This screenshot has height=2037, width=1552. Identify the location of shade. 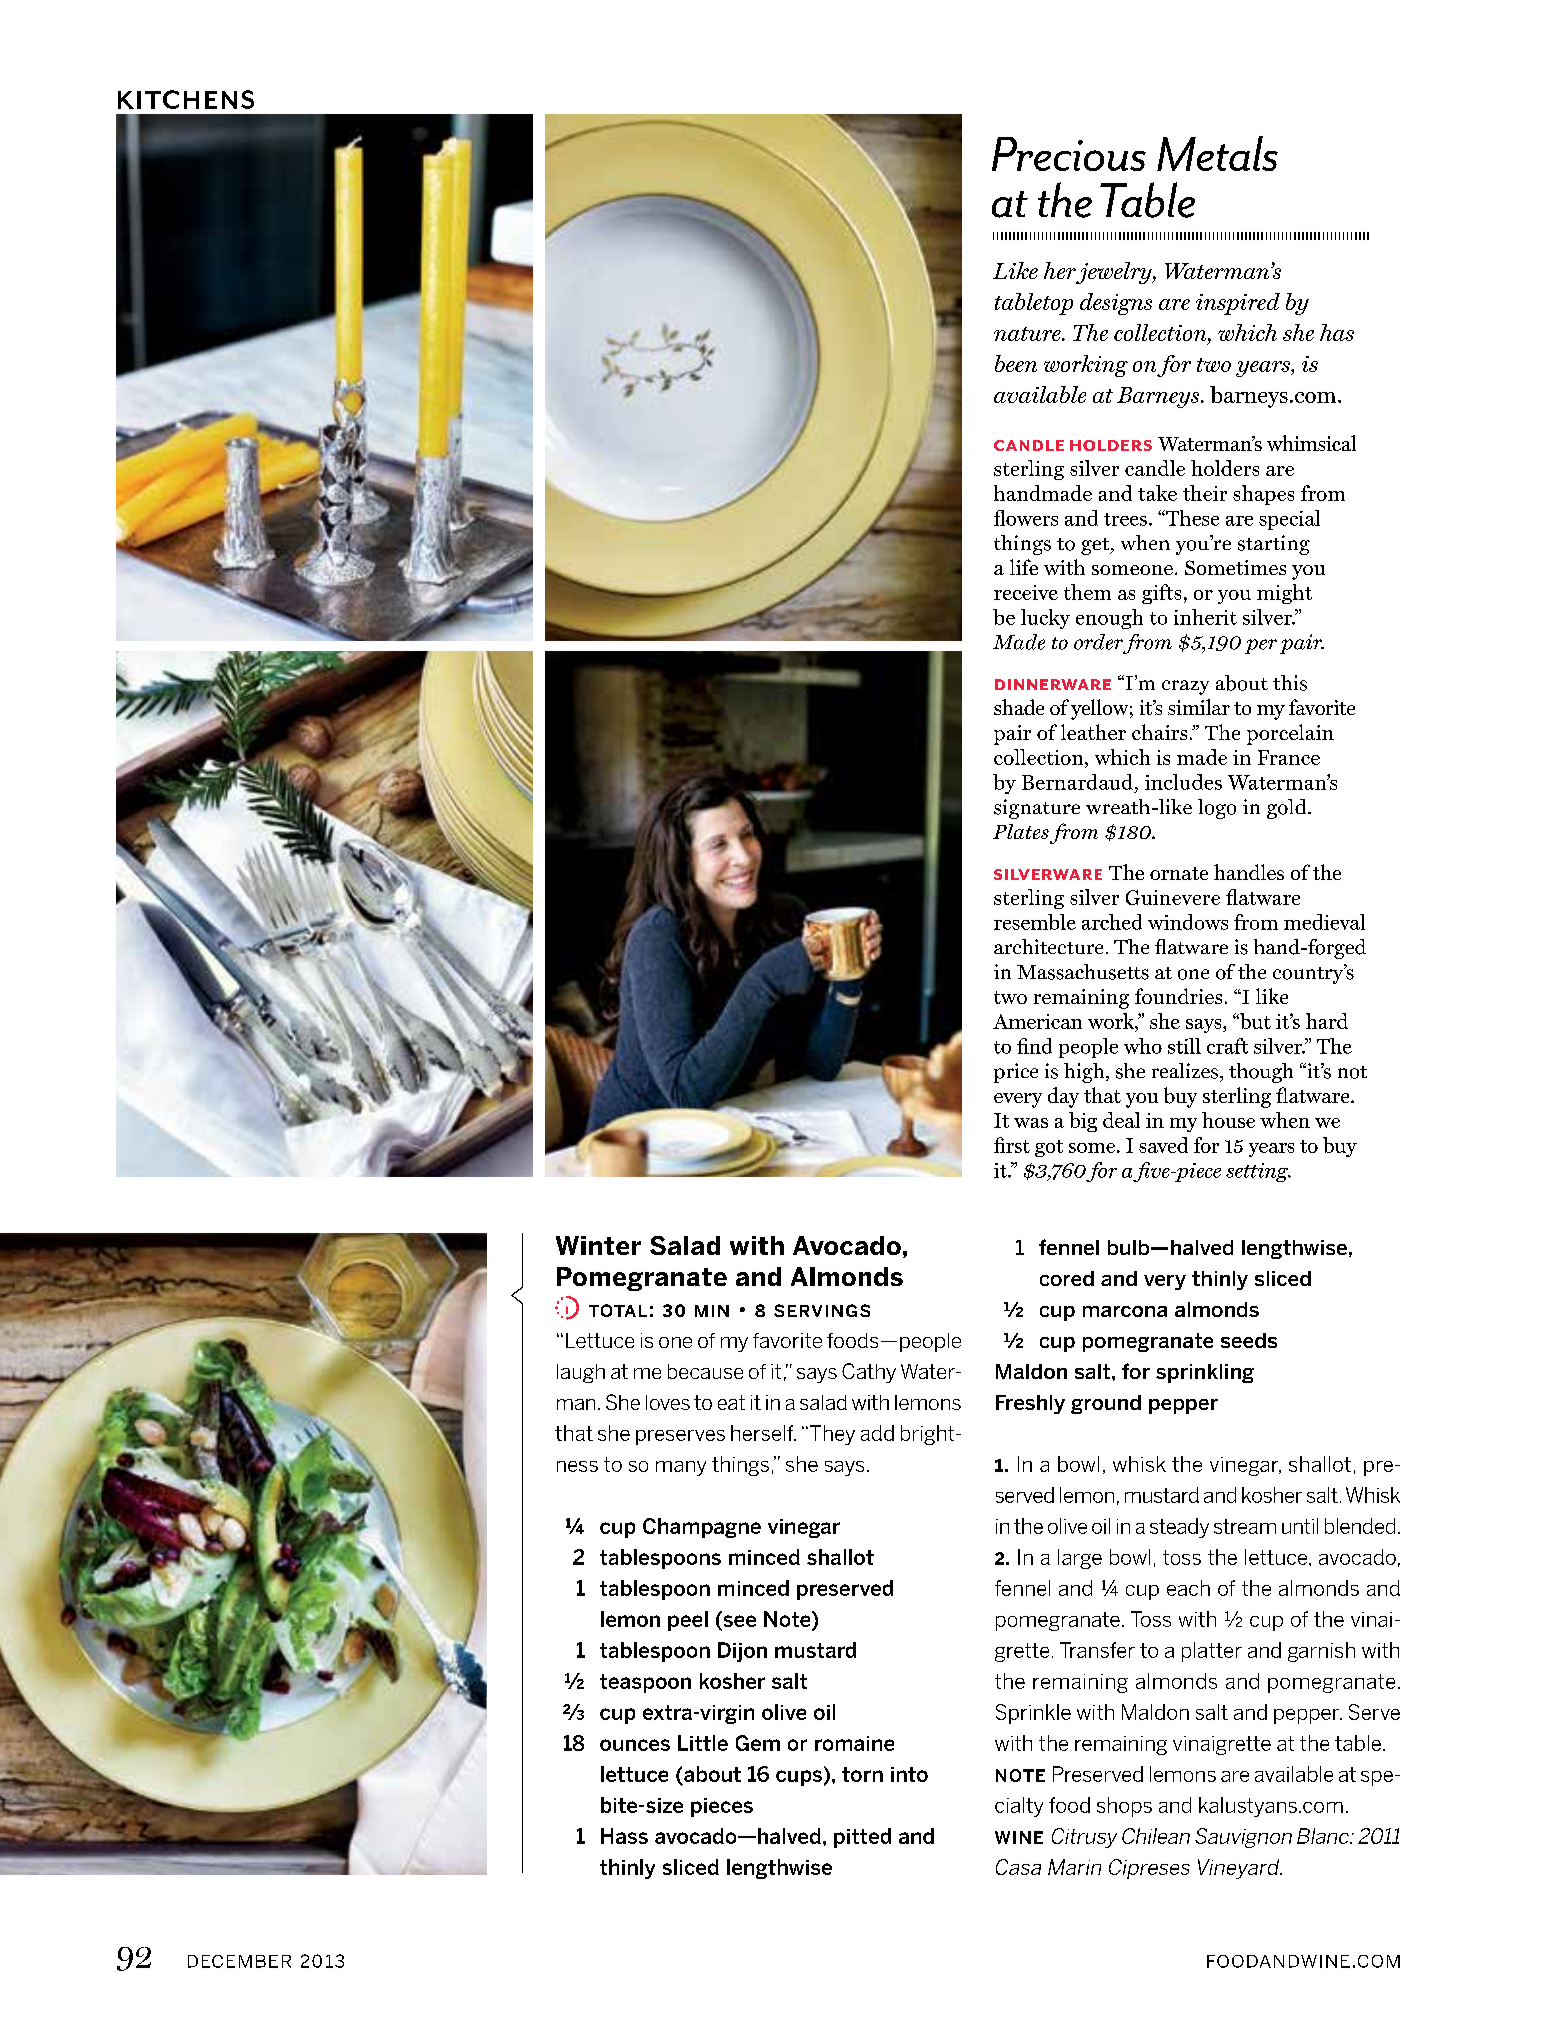
(1019, 707).
